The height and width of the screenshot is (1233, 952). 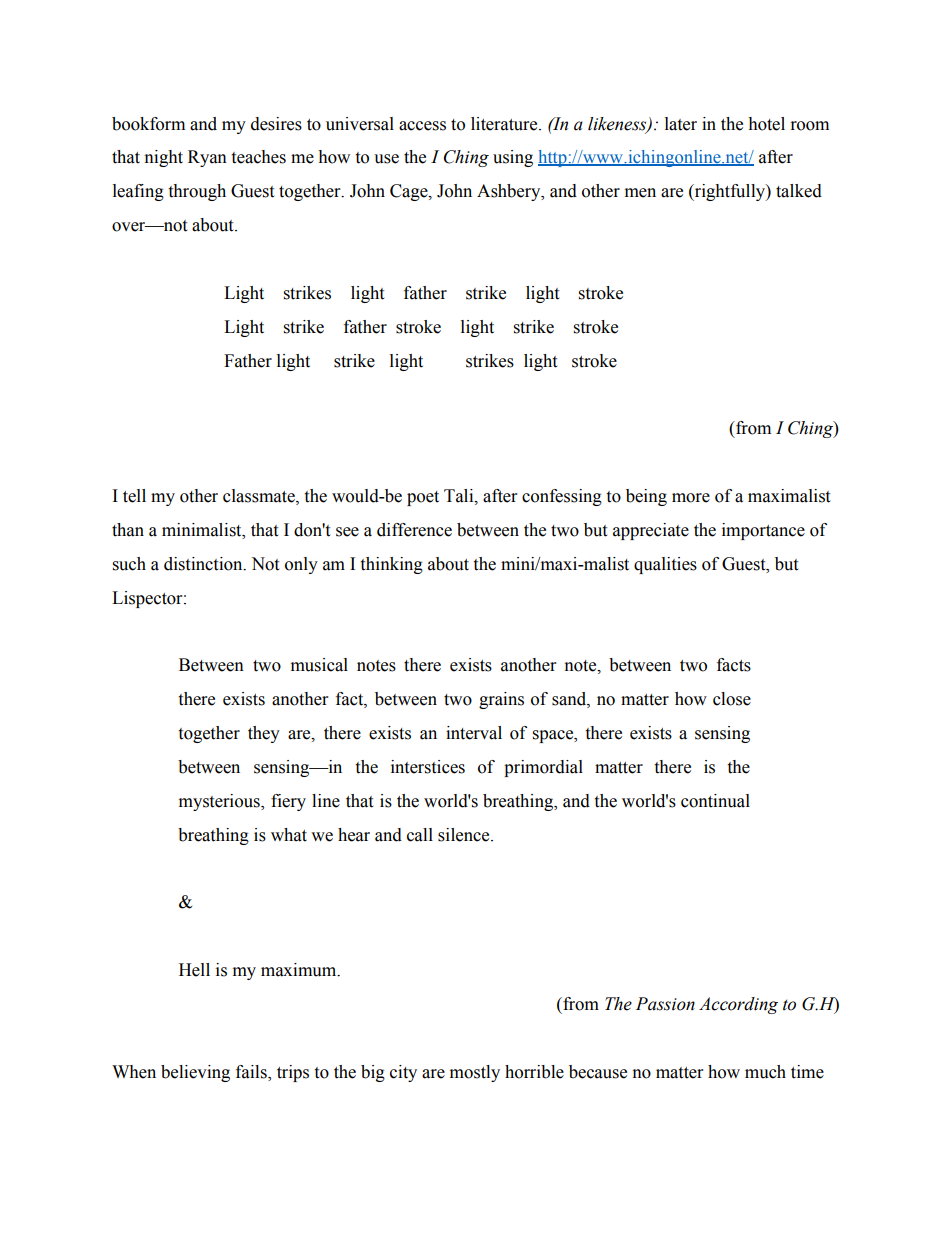 What do you see at coordinates (766, 124) in the screenshot?
I see `hotel` at bounding box center [766, 124].
